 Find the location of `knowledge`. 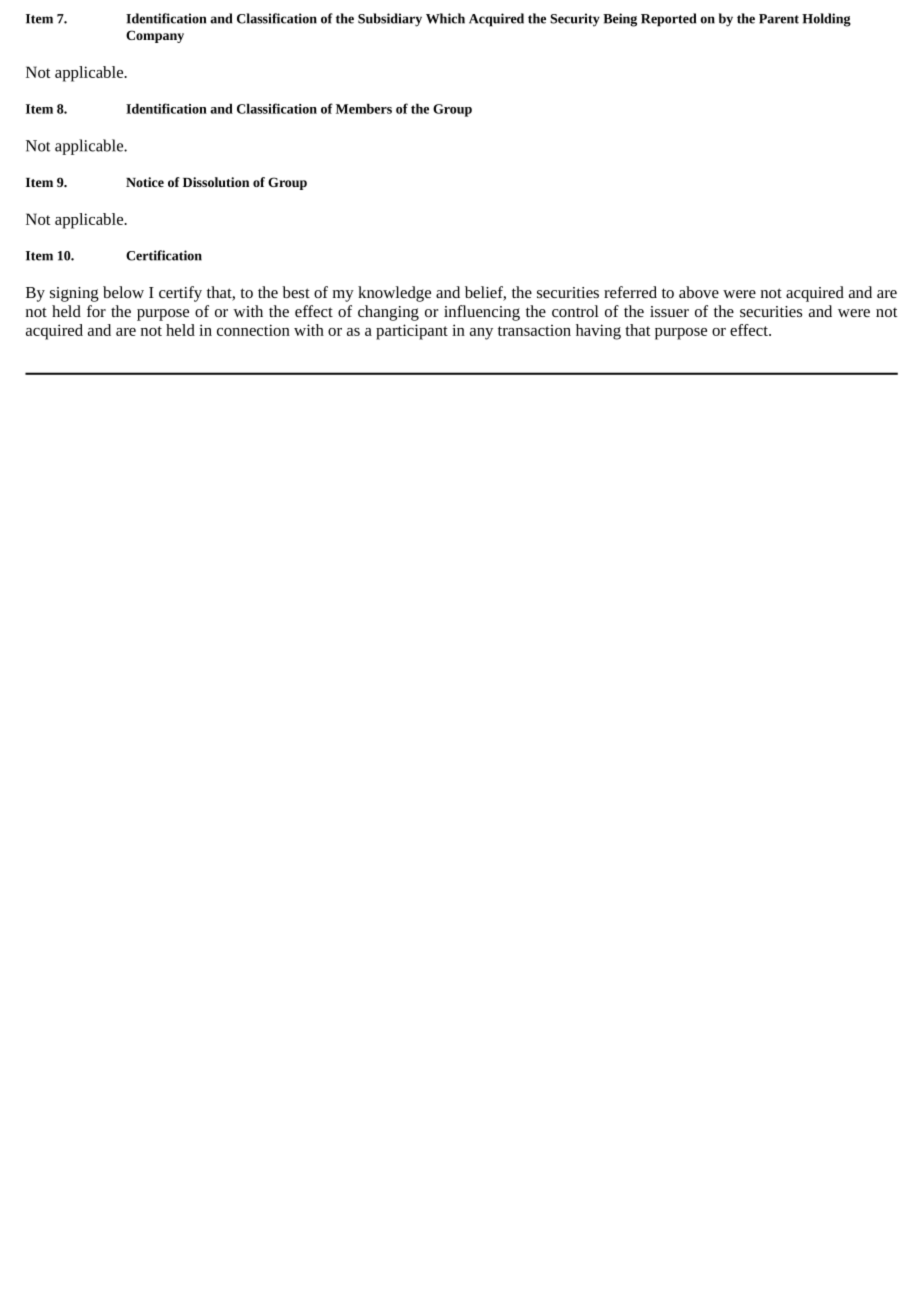

knowledge is located at coordinates (394, 294).
